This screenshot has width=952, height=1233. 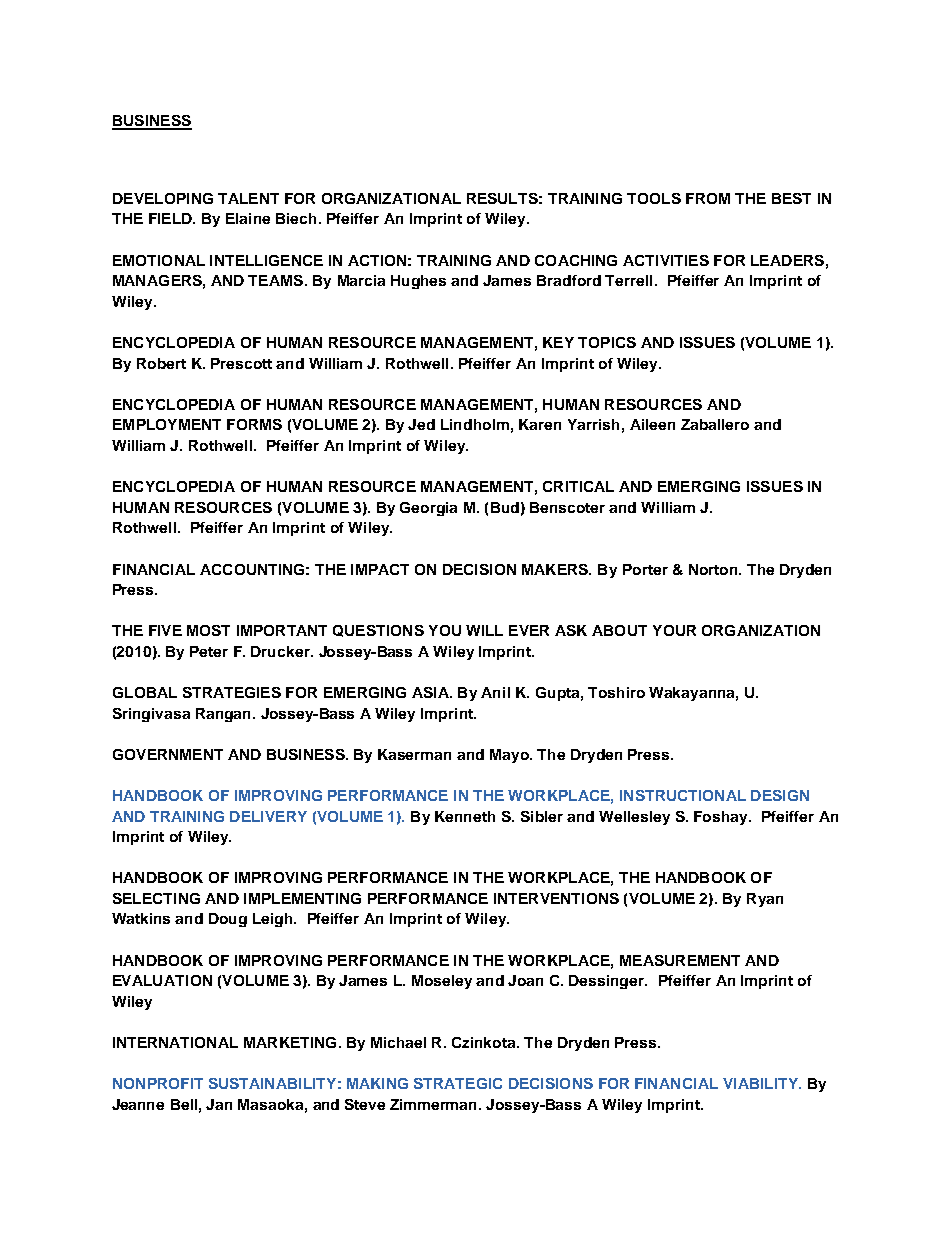 What do you see at coordinates (421, 424) in the screenshot?
I see `Jed` at bounding box center [421, 424].
